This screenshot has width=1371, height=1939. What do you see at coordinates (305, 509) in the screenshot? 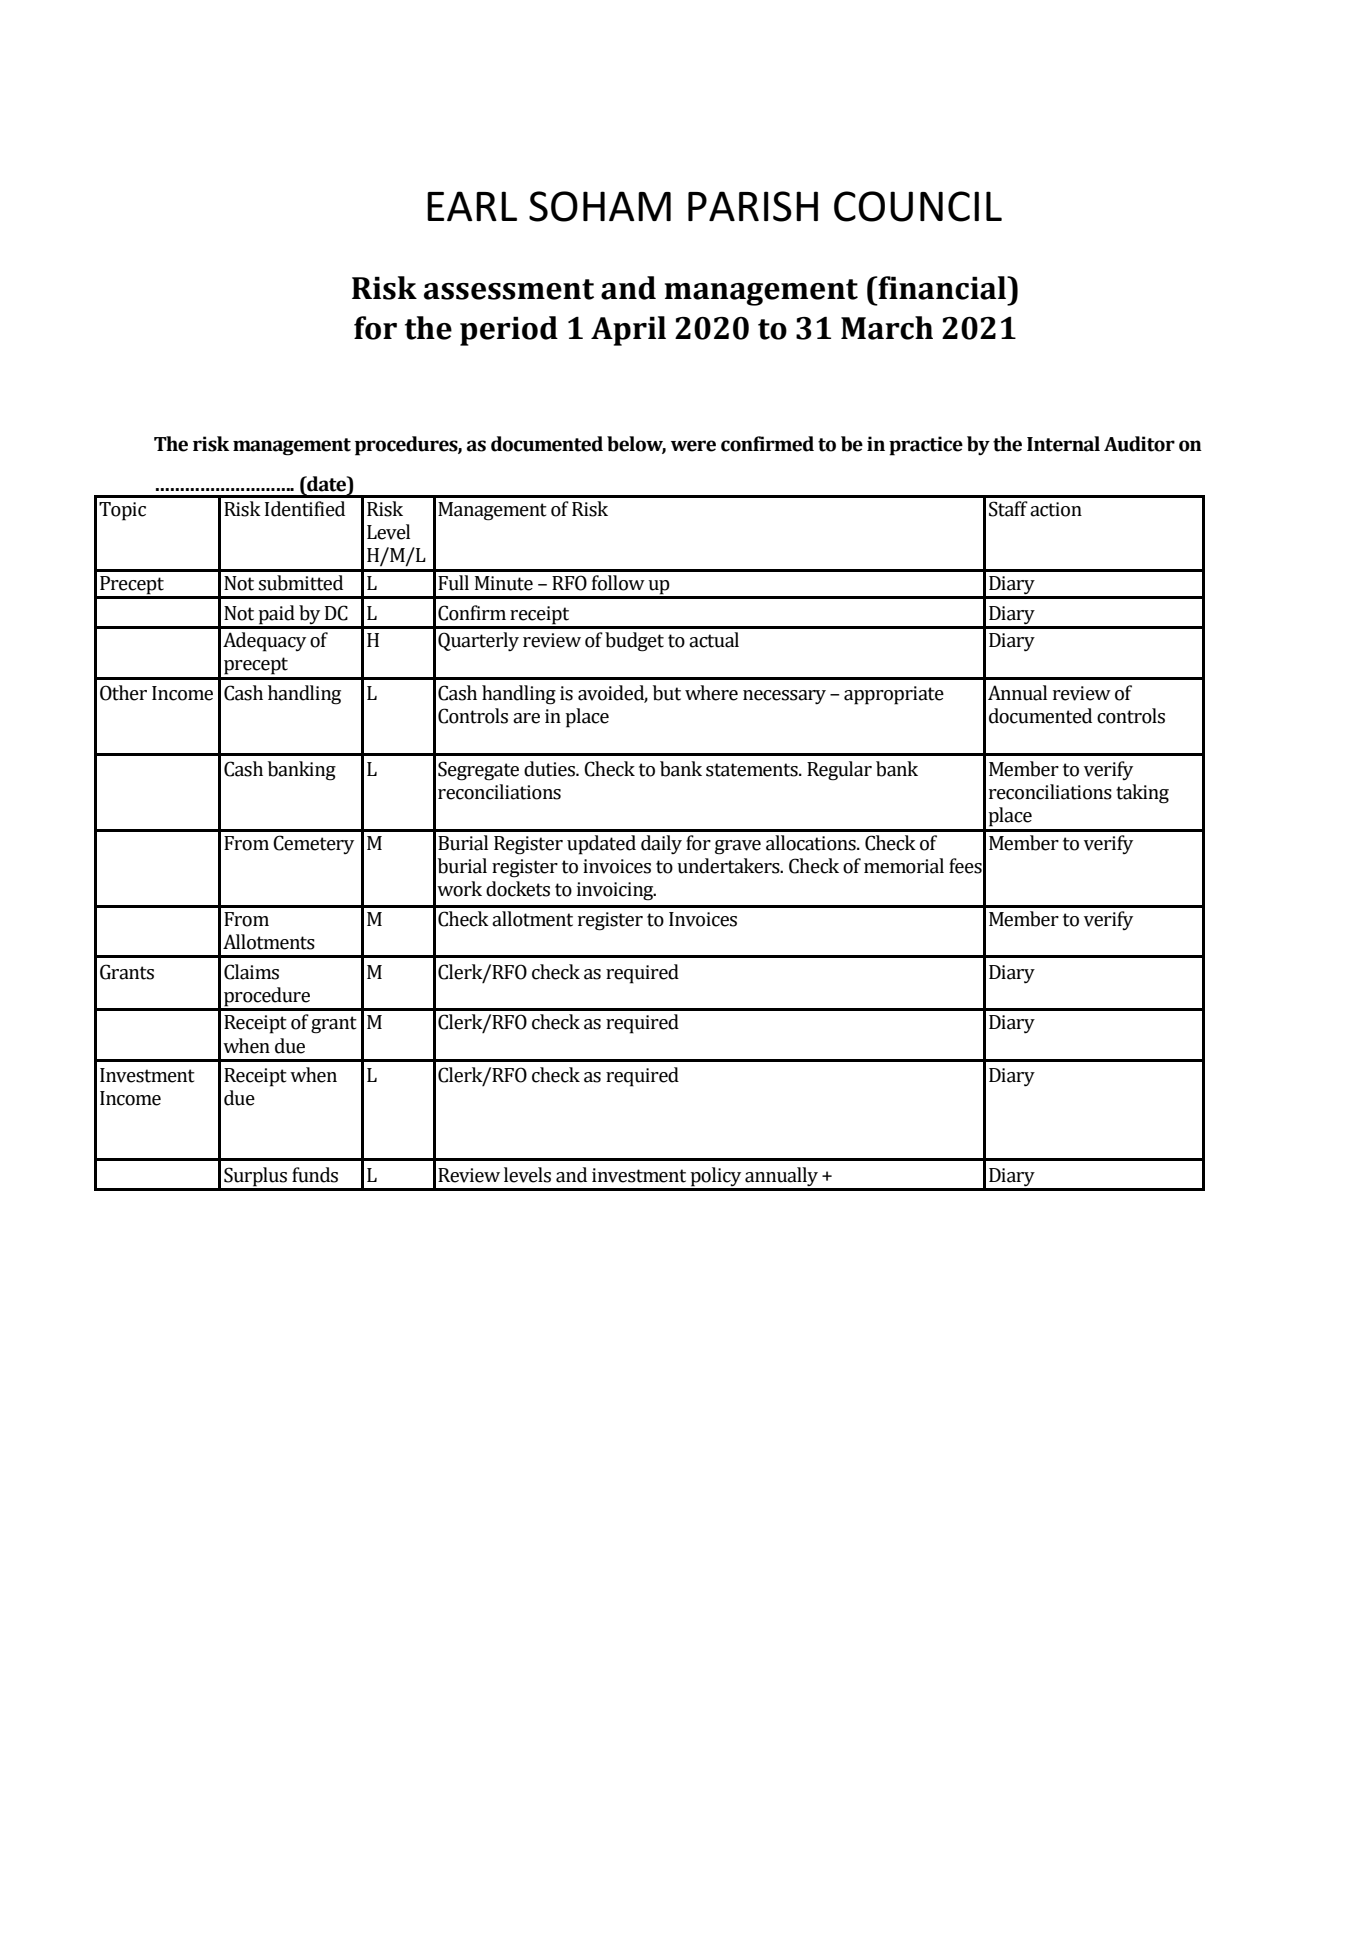
I see `Identified` at bounding box center [305, 509].
